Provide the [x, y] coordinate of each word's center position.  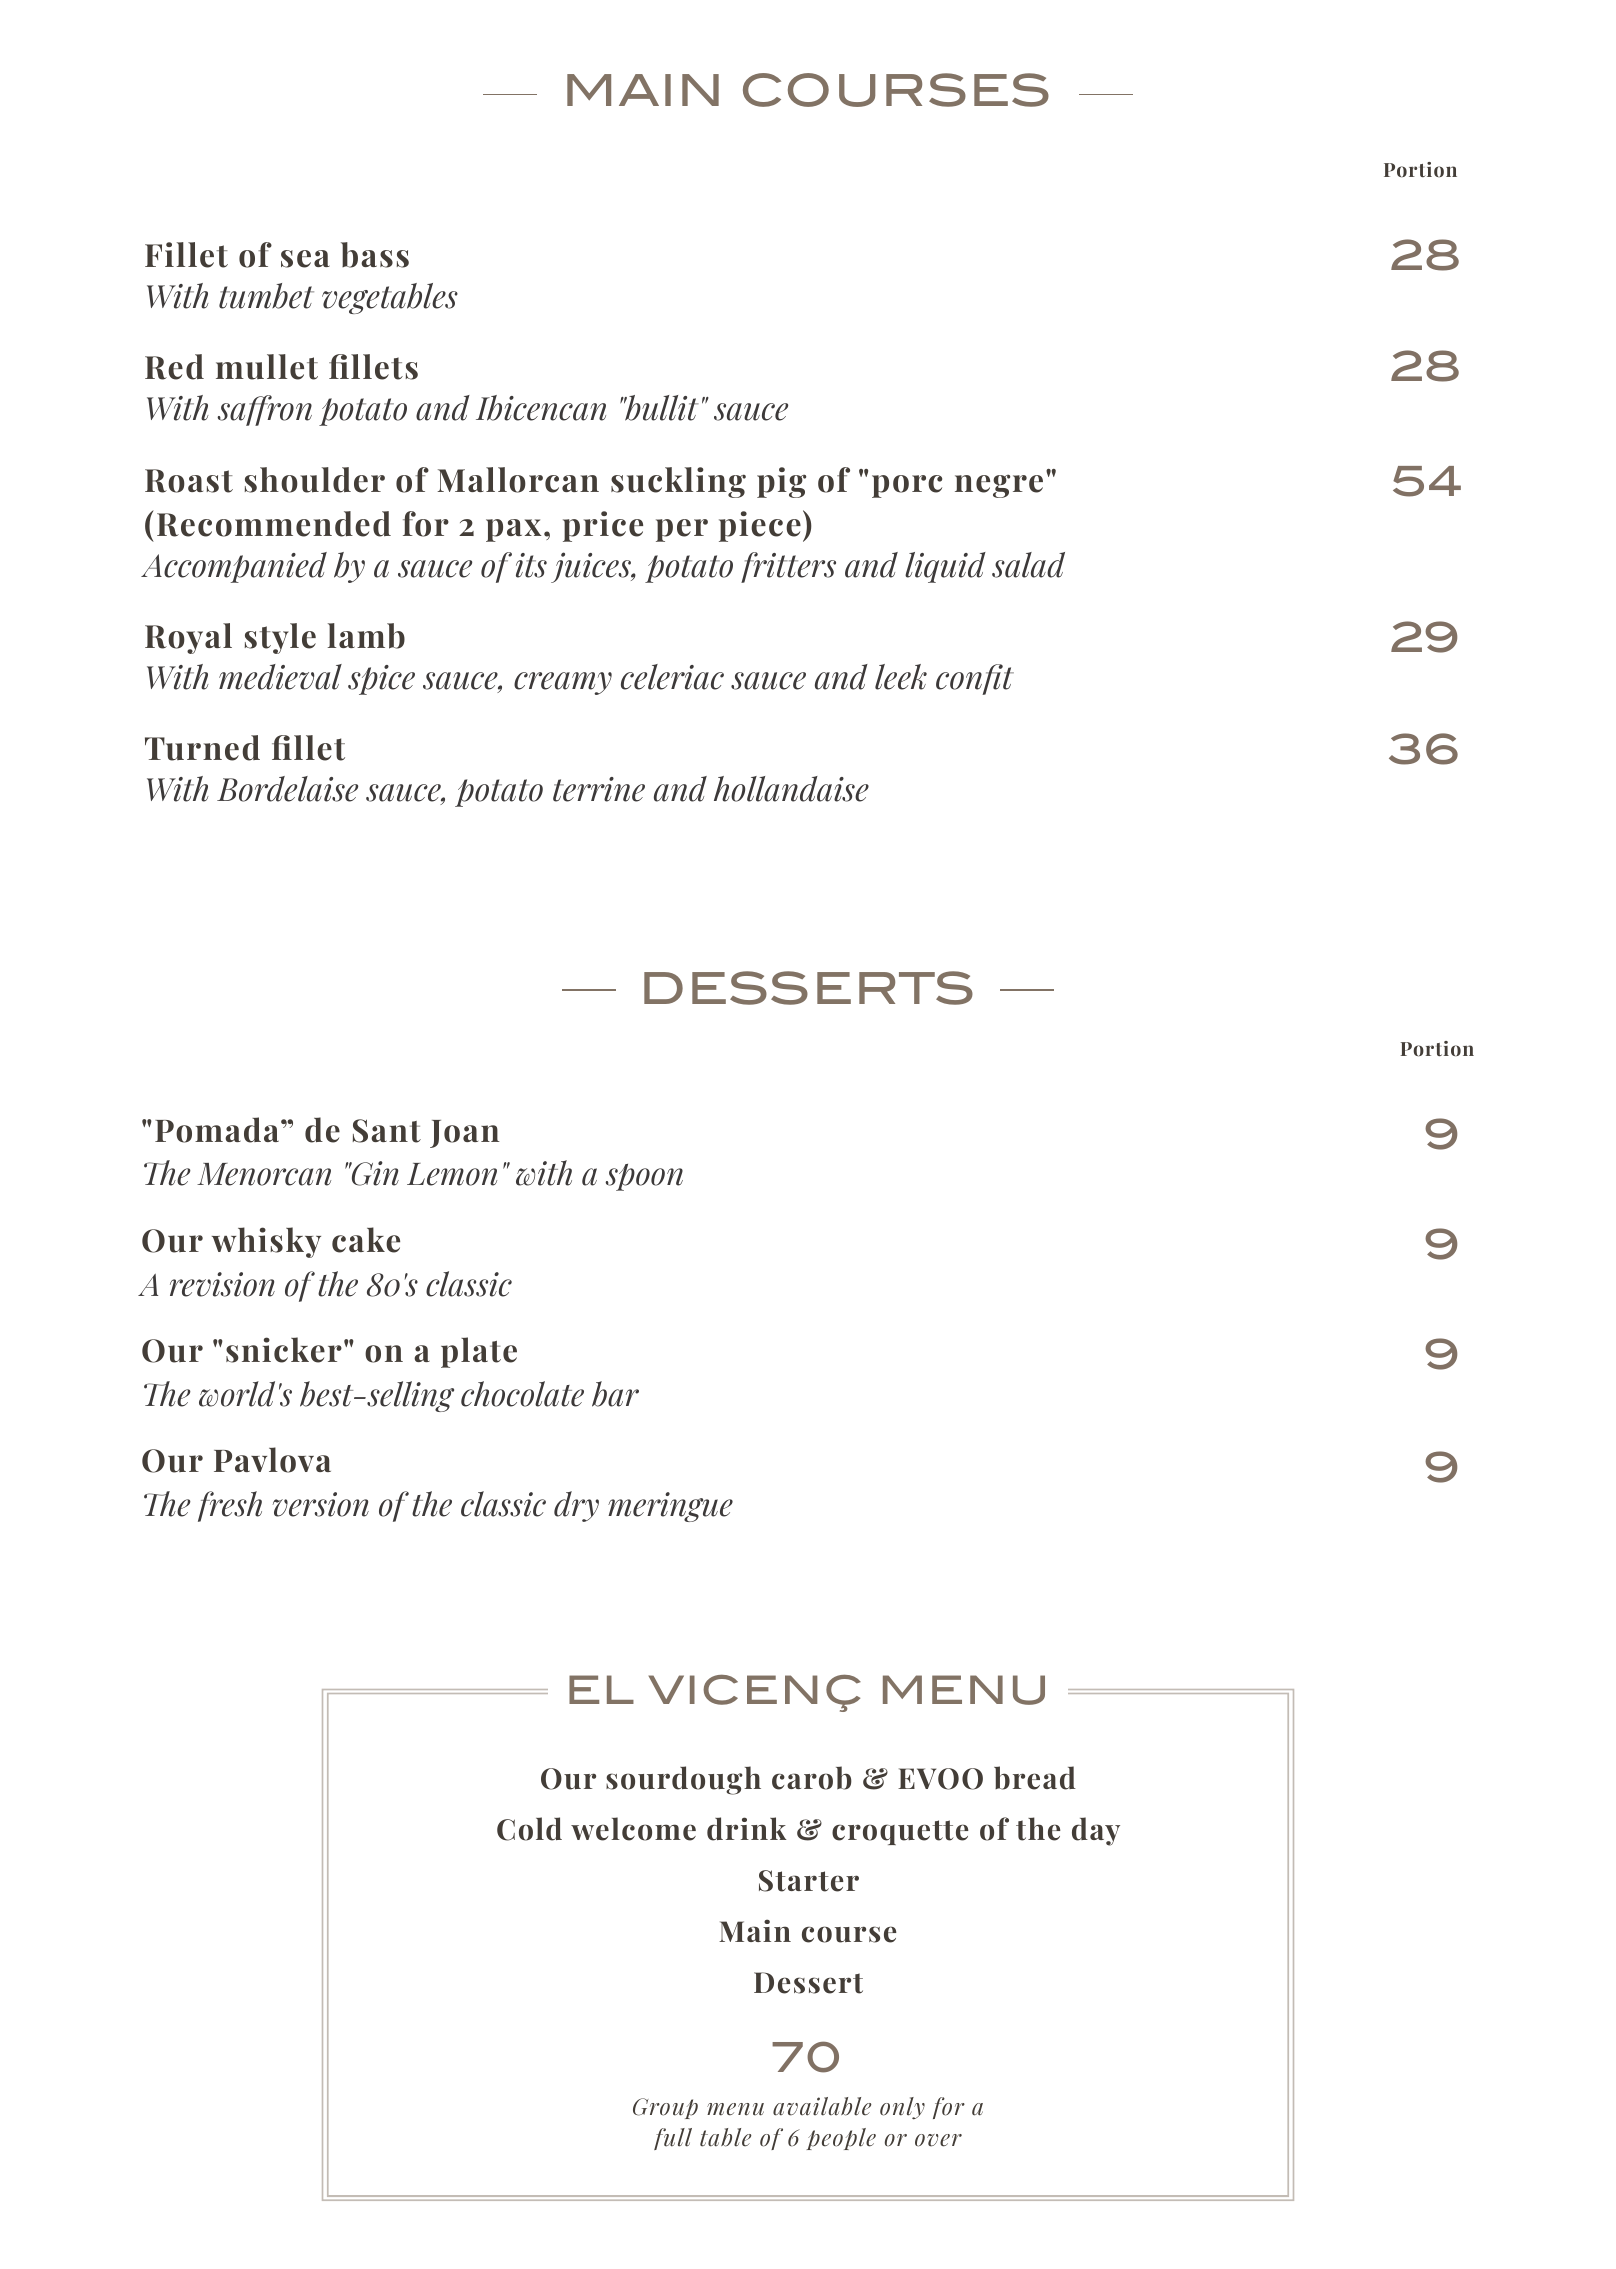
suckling [678, 482]
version [321, 1504]
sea [305, 259]
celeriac [672, 677]
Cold [529, 1829]
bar [615, 1394]
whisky [266, 1242]
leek [901, 677]
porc [907, 486]
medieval [280, 677]
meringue [670, 1507]
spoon [644, 1177]
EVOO [940, 1779]
